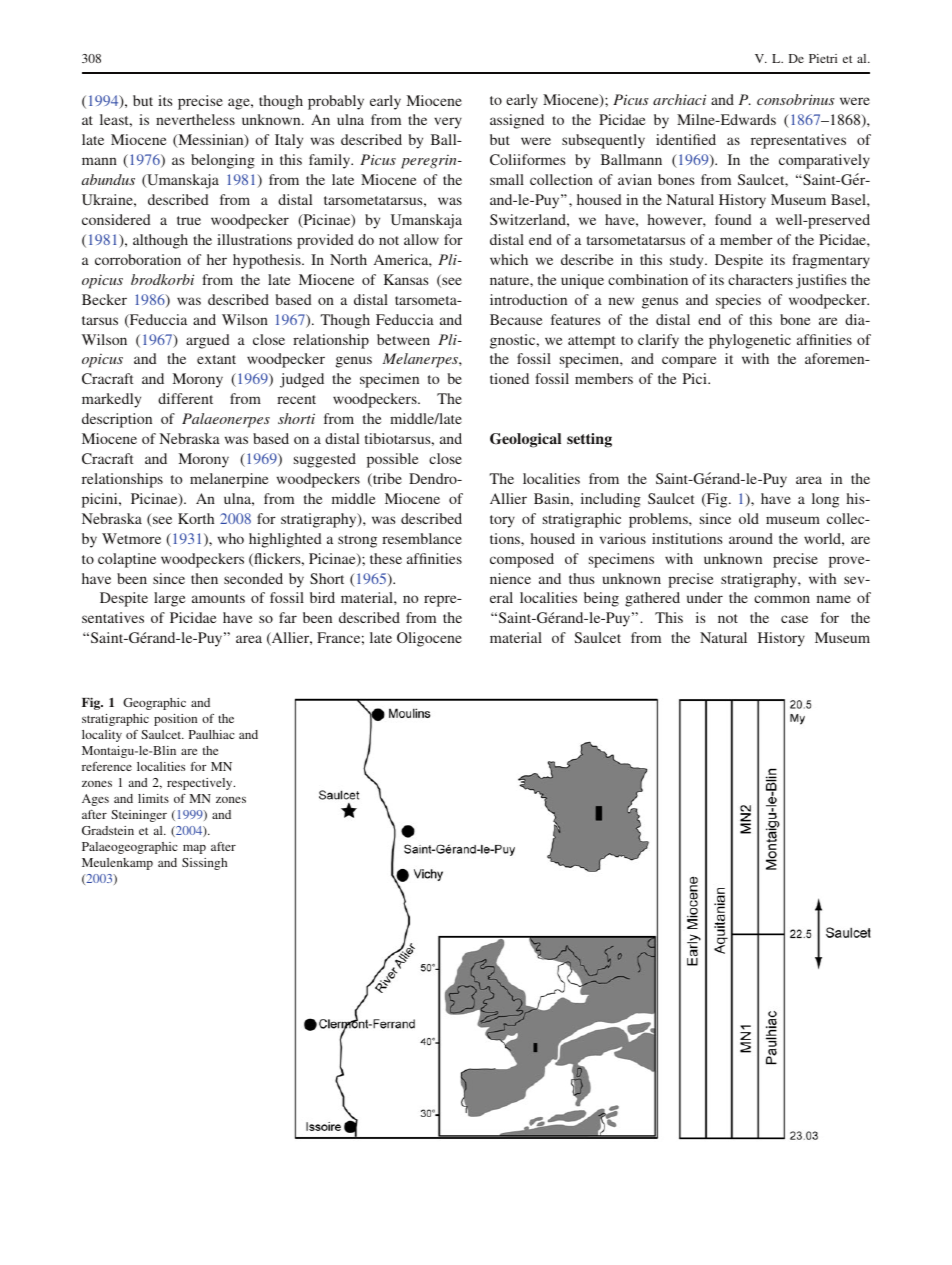 The height and width of the screenshot is (1265, 952). I want to click on very, so click(448, 123).
